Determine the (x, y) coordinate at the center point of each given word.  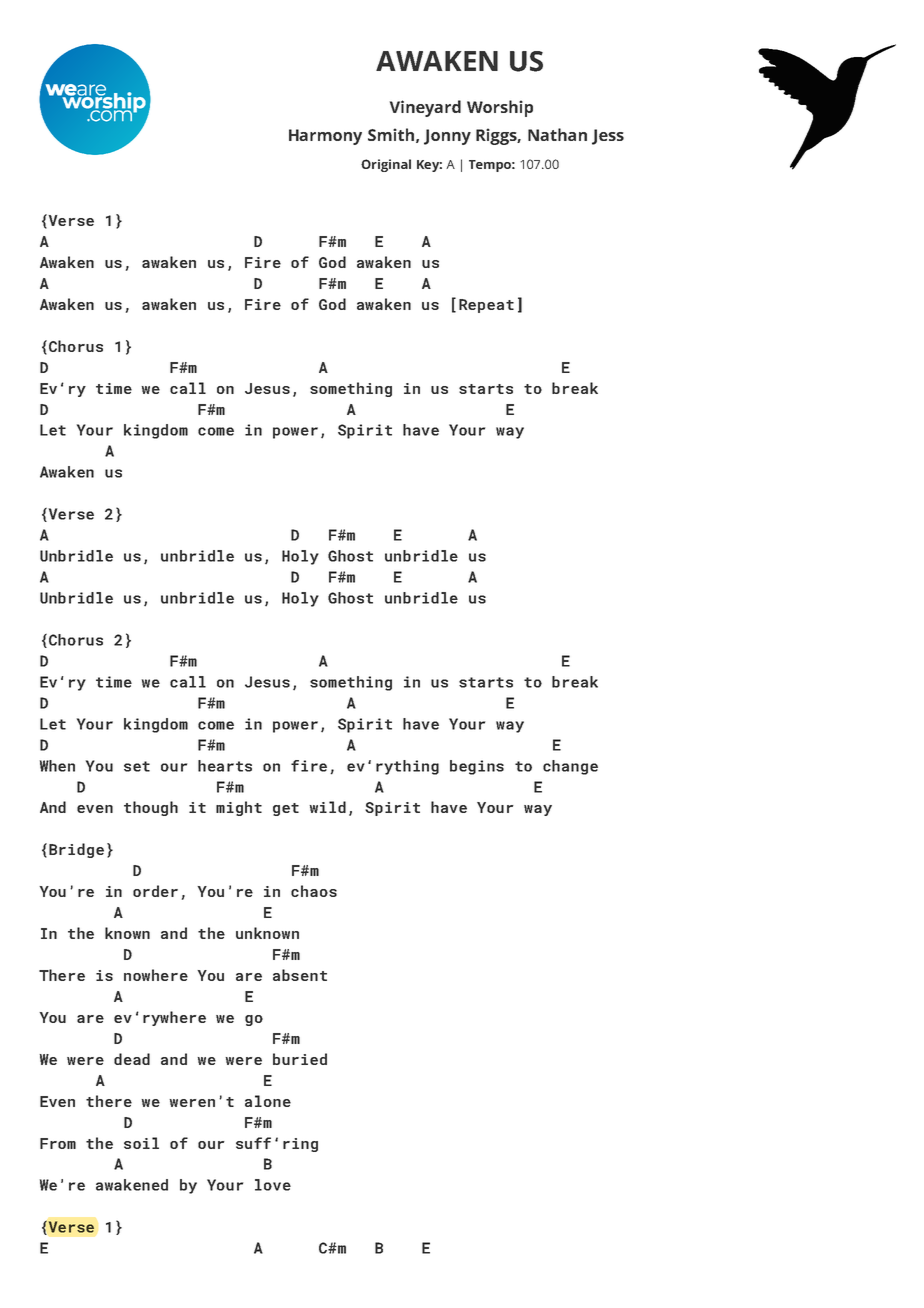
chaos (314, 891)
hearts (225, 766)
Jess (608, 137)
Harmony (325, 137)
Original (386, 165)
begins (477, 767)
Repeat (486, 306)
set (137, 766)
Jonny (447, 137)
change (570, 767)
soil (141, 1143)
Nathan (557, 134)
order (155, 891)
